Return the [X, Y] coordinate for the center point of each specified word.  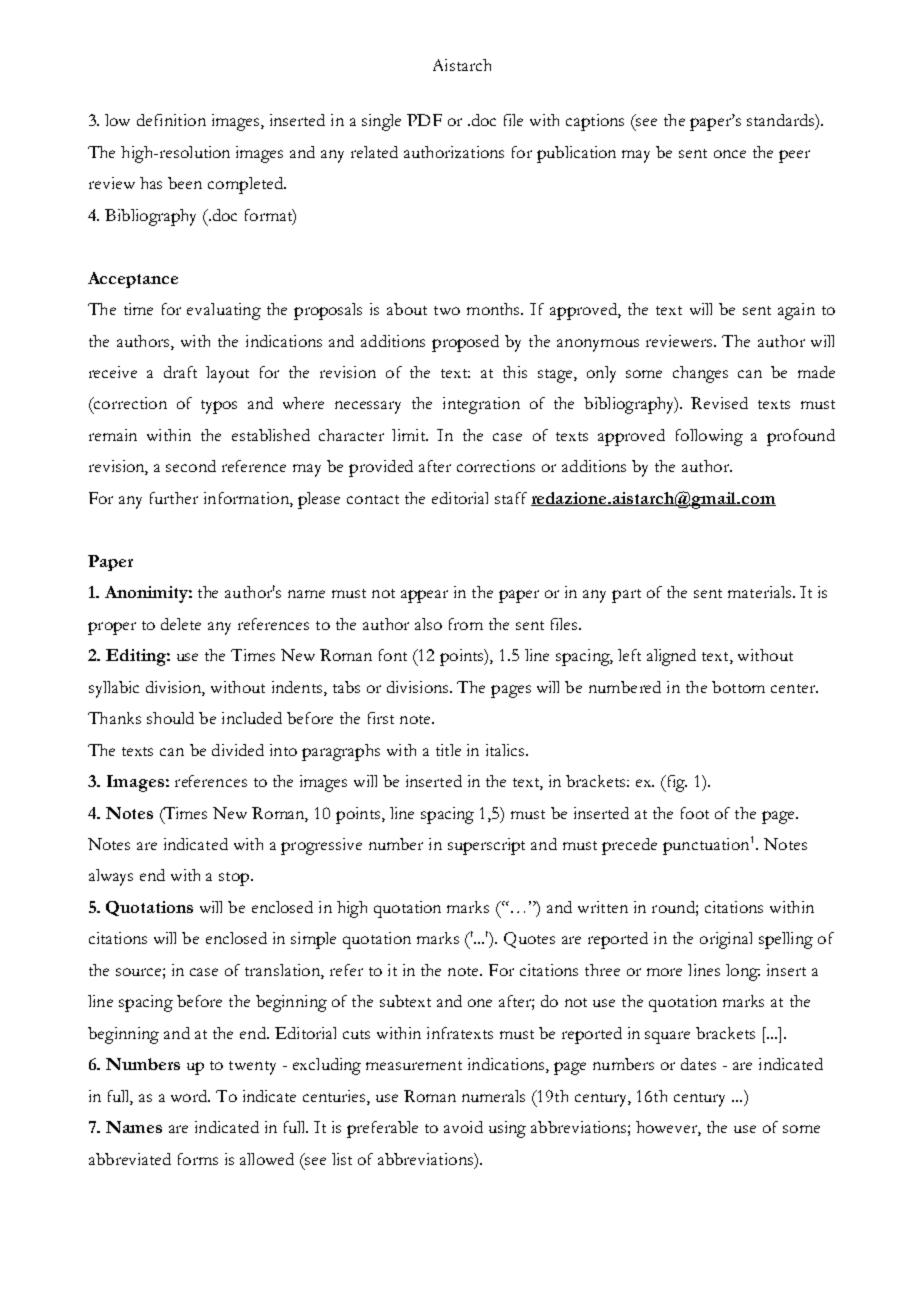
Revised [719, 403]
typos [219, 407]
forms [198, 1159]
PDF [424, 120]
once [730, 154]
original [726, 940]
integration [481, 405]
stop [235, 879]
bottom [738, 687]
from [466, 624]
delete [181, 624]
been [185, 183]
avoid [463, 1127]
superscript [486, 846]
